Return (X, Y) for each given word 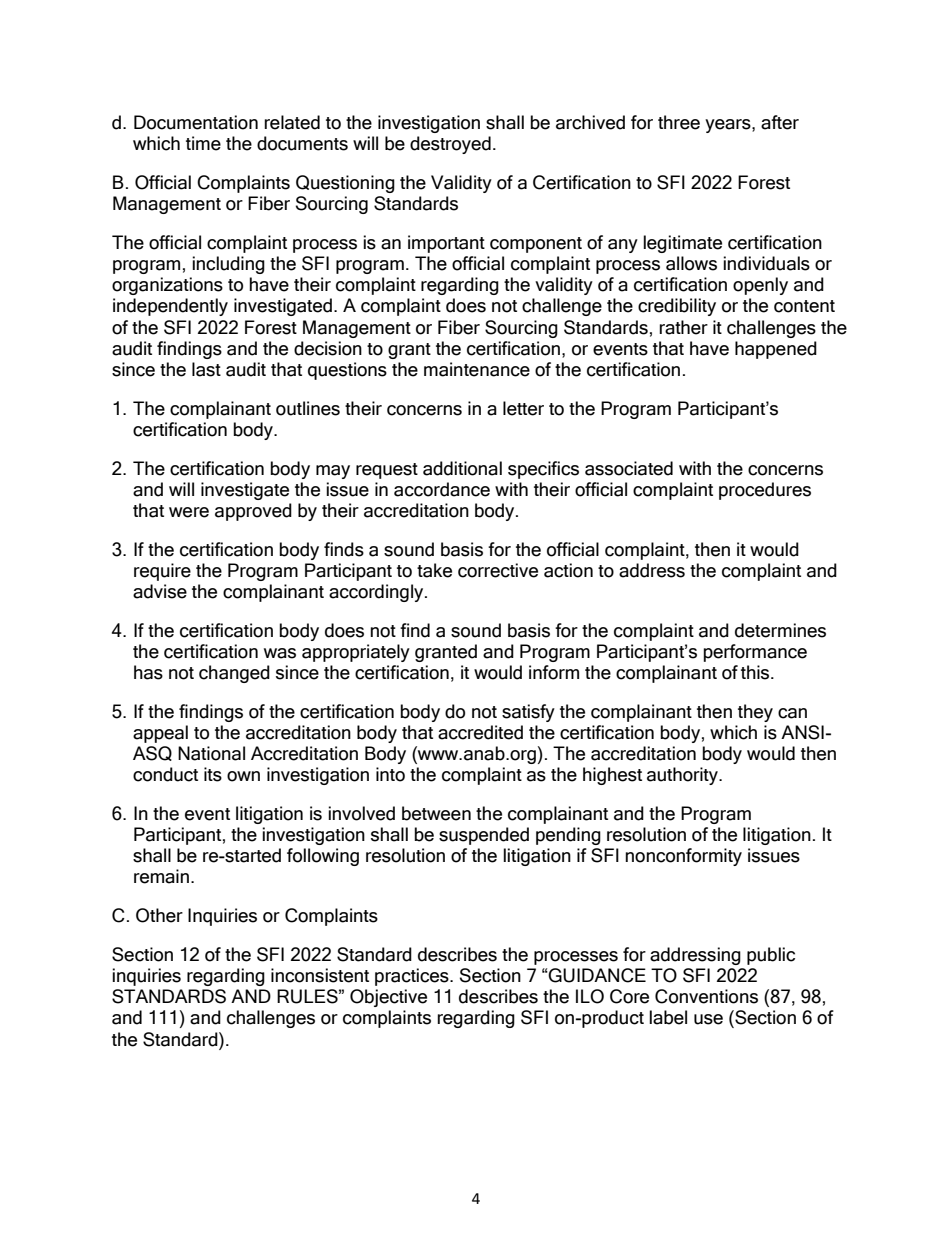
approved (253, 512)
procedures (765, 491)
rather (683, 327)
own (243, 776)
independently (170, 307)
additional (462, 468)
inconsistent (320, 975)
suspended (484, 836)
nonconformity (683, 857)
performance (755, 653)
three (679, 122)
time (203, 143)
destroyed (450, 145)
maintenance (477, 369)
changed (234, 674)
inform (554, 672)
